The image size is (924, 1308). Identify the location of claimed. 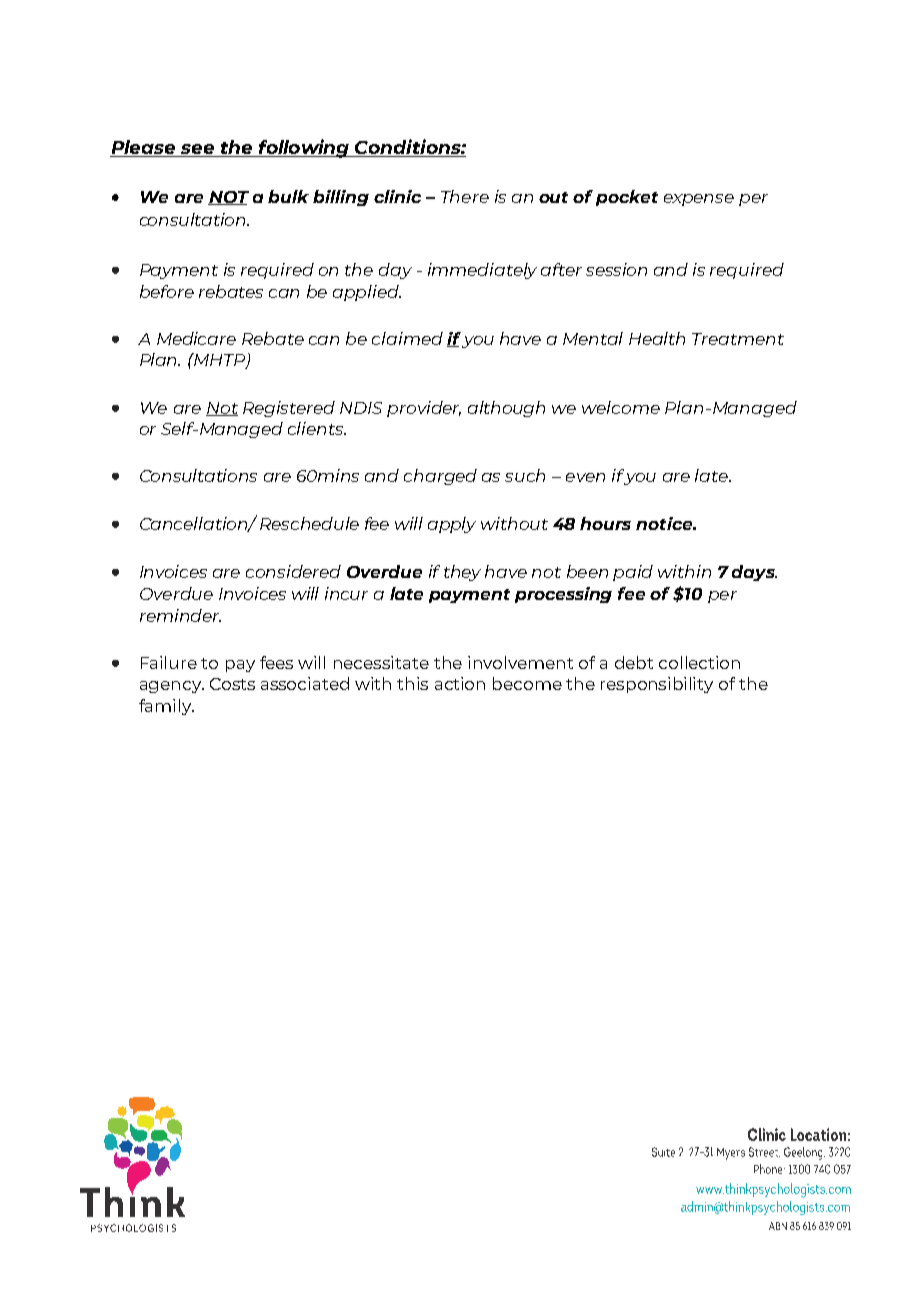
(407, 338).
